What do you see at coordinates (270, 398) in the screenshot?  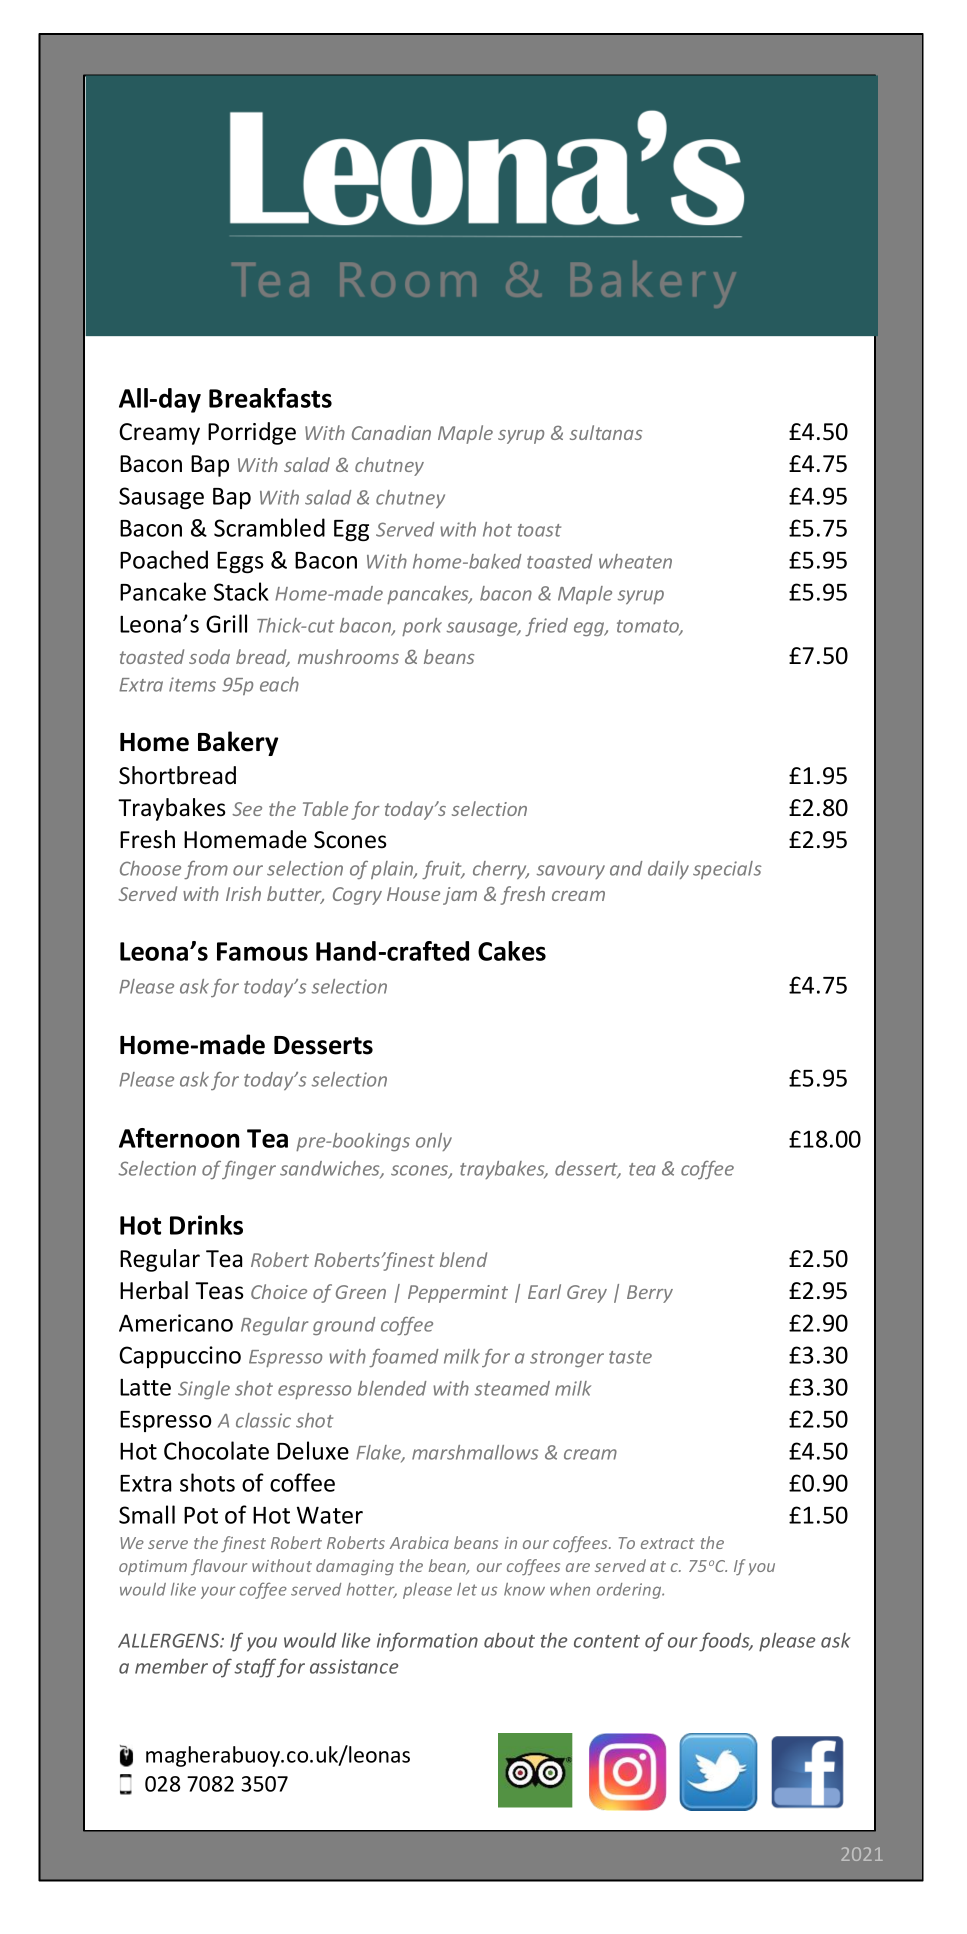 I see `Breakfasts` at bounding box center [270, 398].
